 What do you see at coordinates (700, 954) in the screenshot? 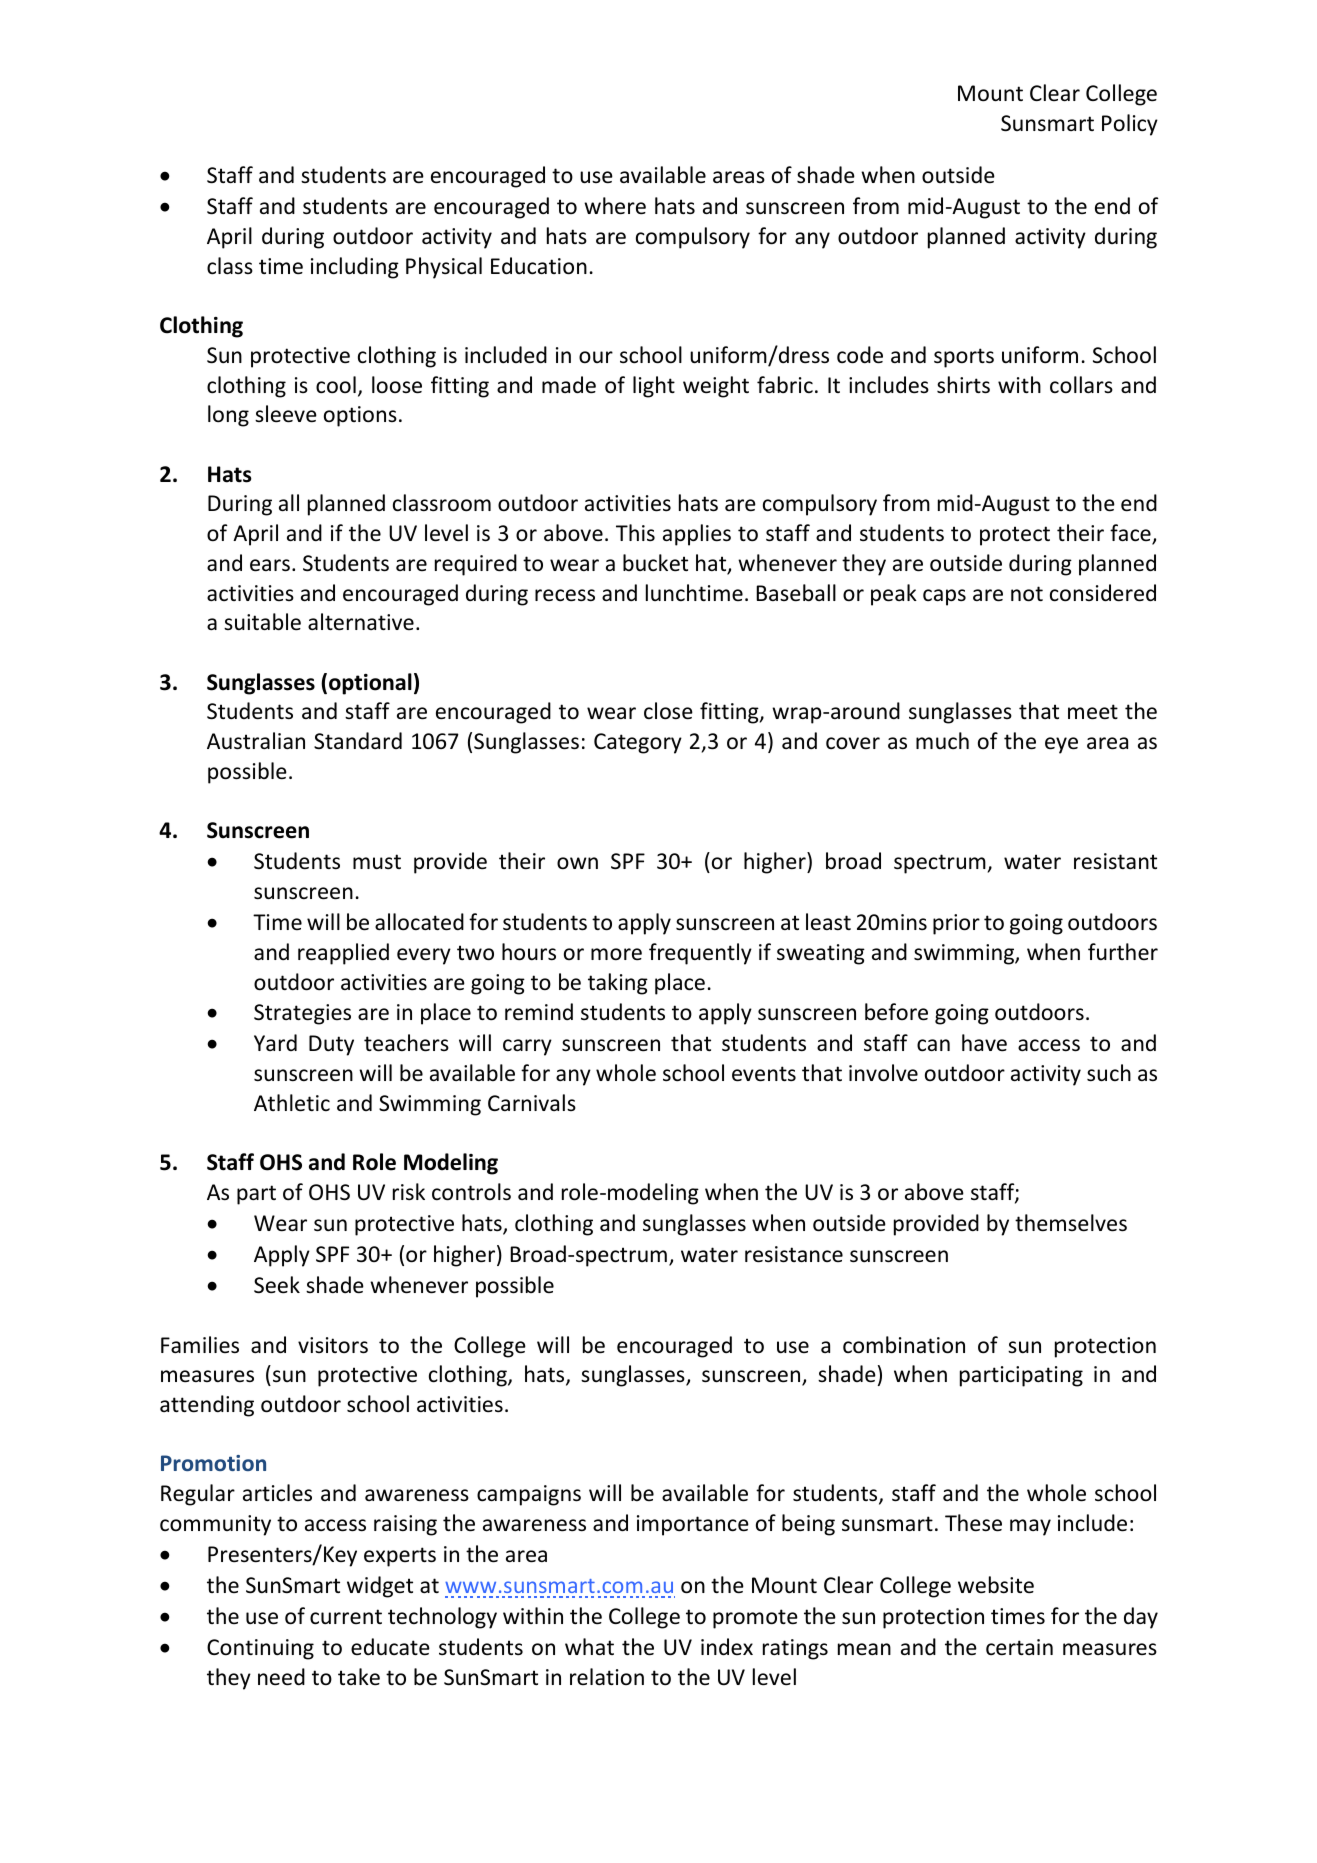
I see `frequently` at bounding box center [700, 954].
